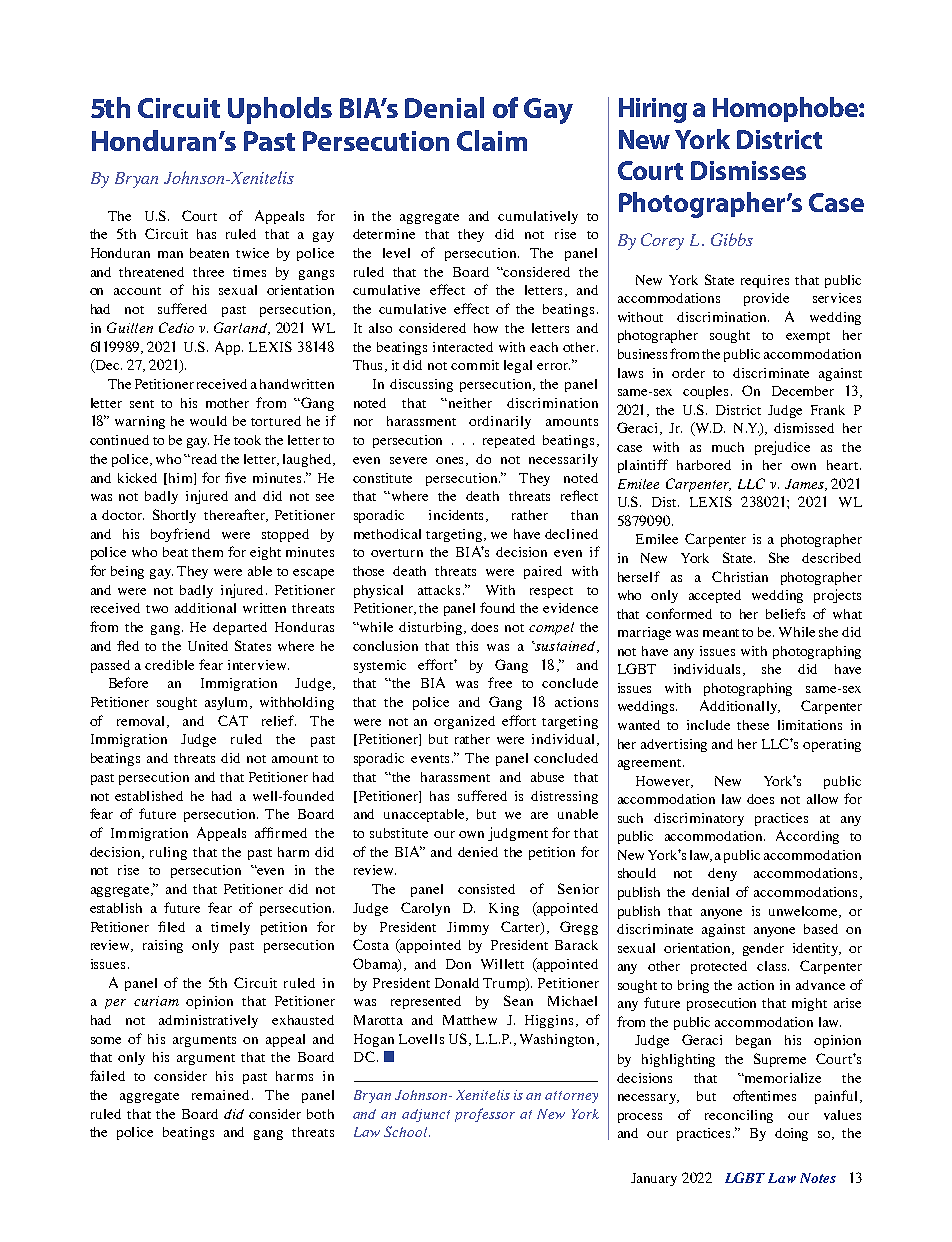 This image has height=1242, width=952. Describe the element at coordinates (748, 170) in the image. I see `Dismisses` at that location.
